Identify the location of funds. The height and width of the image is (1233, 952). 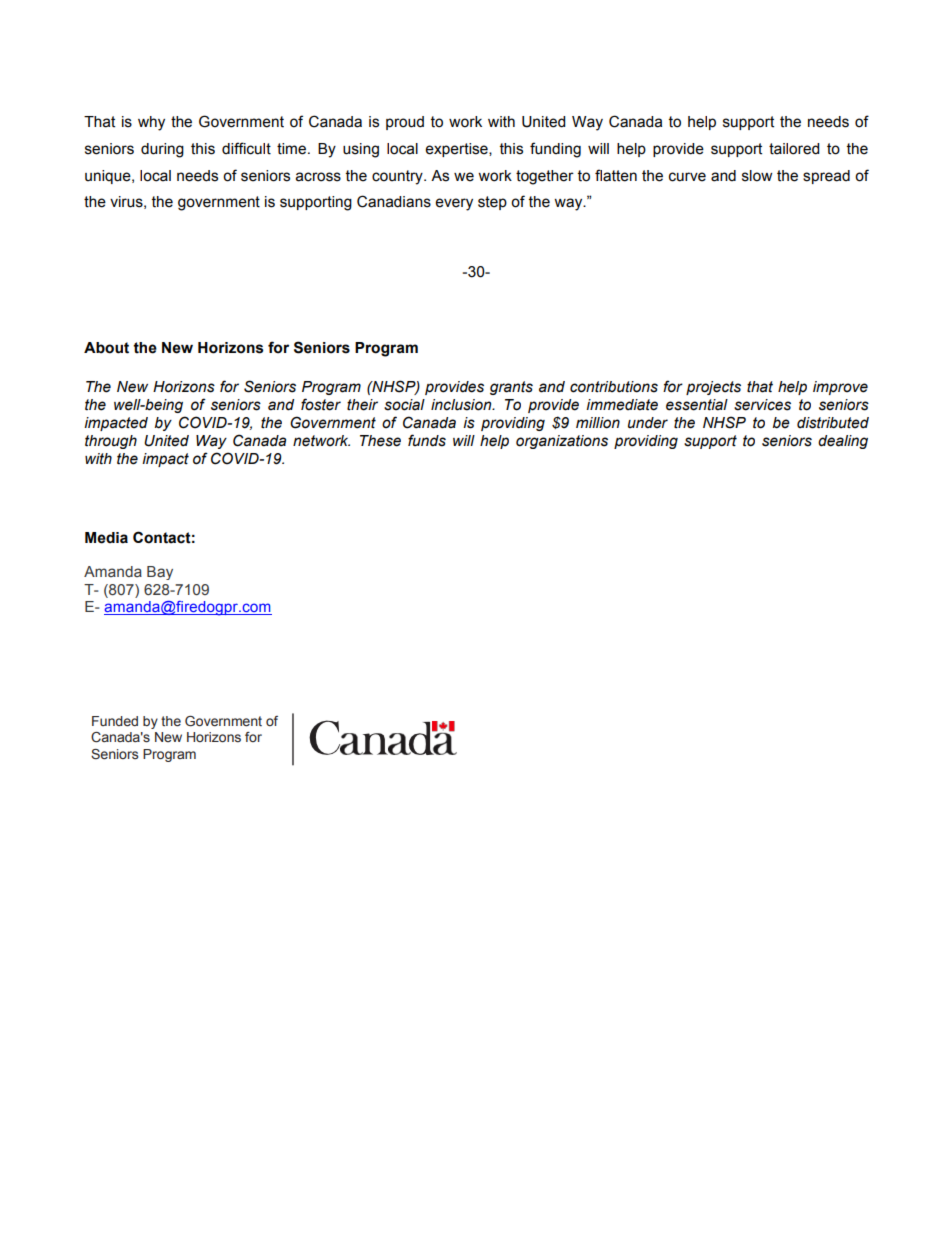
(427, 440).
